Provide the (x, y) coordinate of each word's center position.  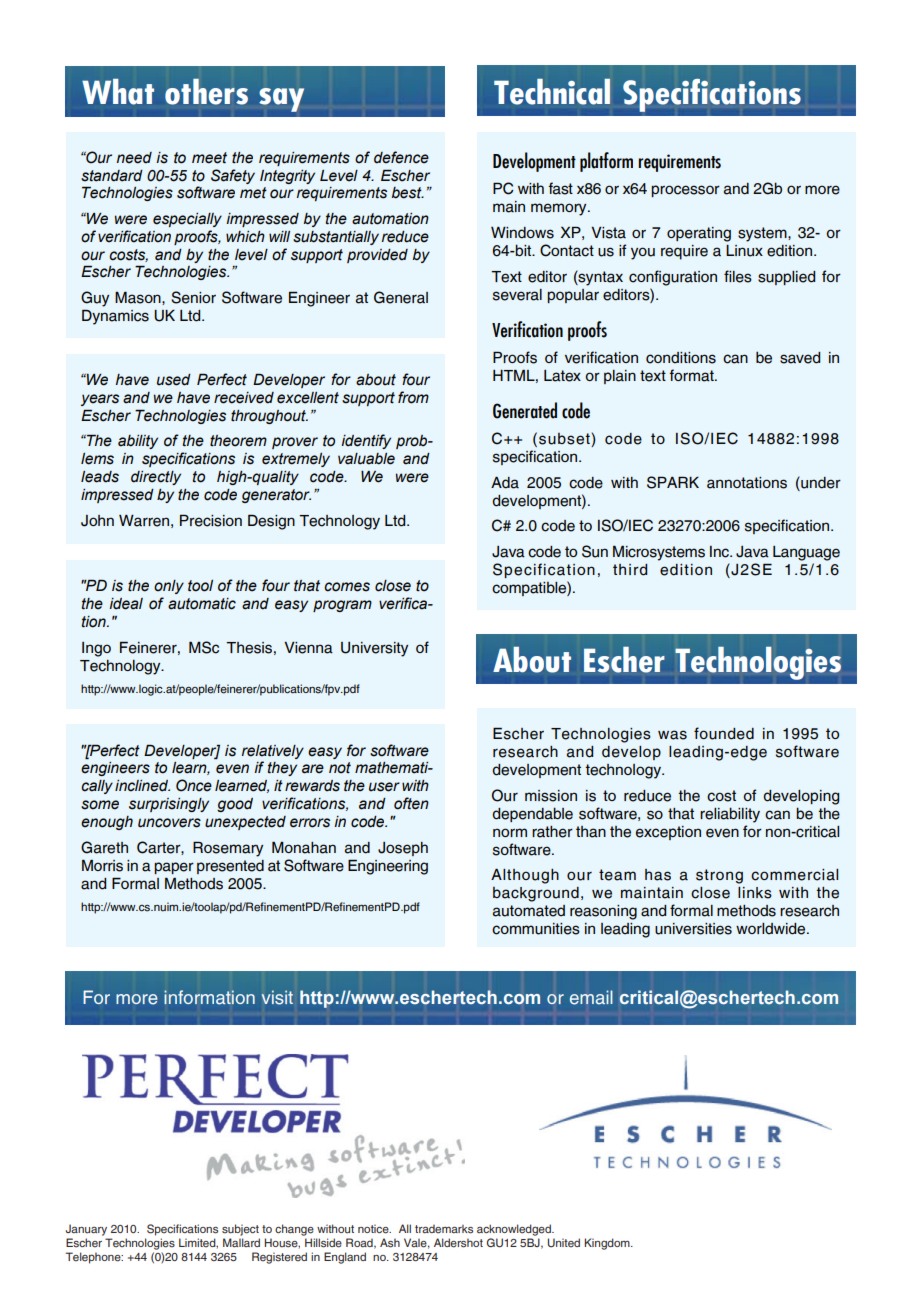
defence (401, 157)
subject (240, 1230)
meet (209, 158)
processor (685, 191)
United (564, 1243)
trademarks (444, 1229)
